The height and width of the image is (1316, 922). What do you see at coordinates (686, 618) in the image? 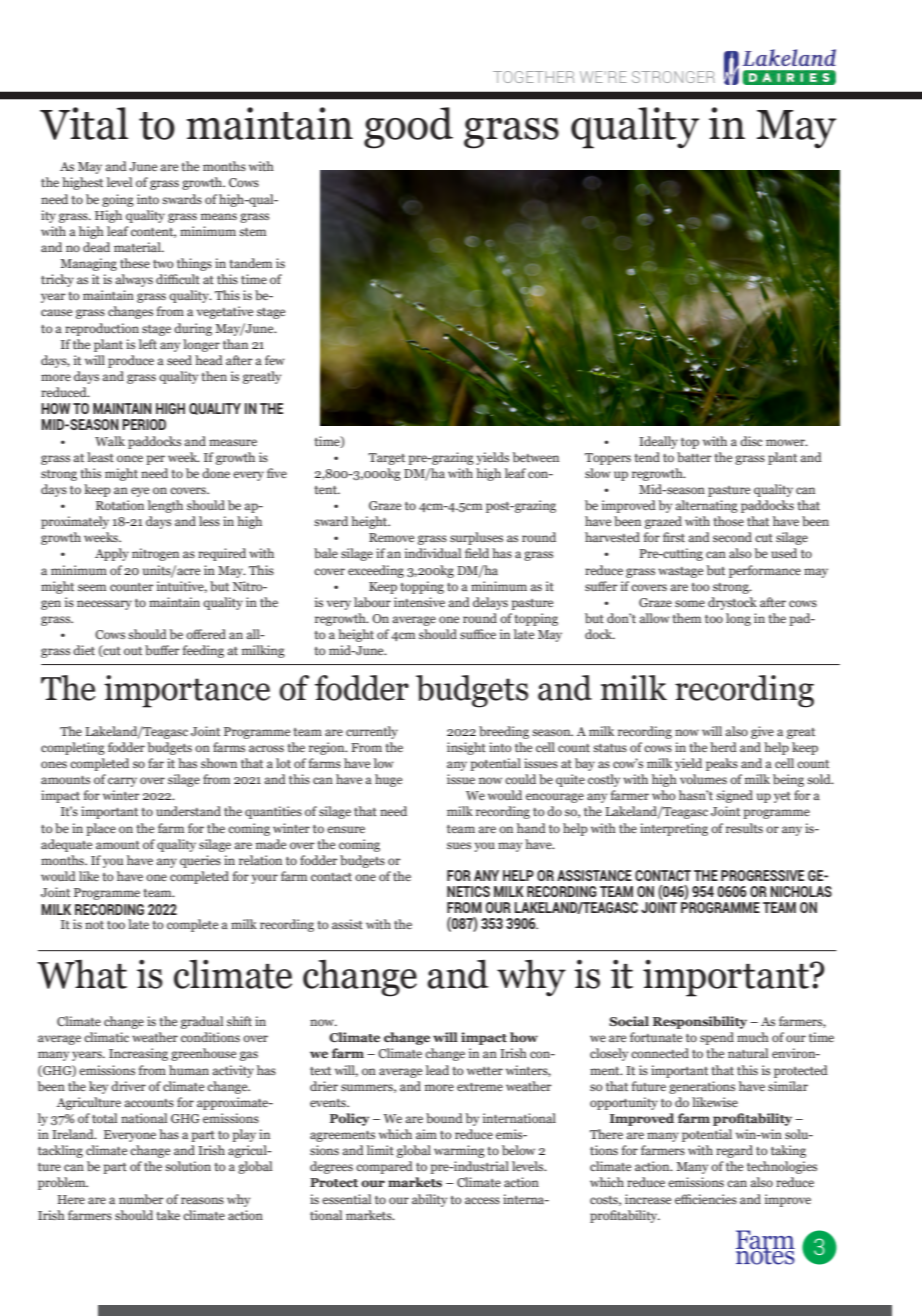
I see `them` at bounding box center [686, 618].
